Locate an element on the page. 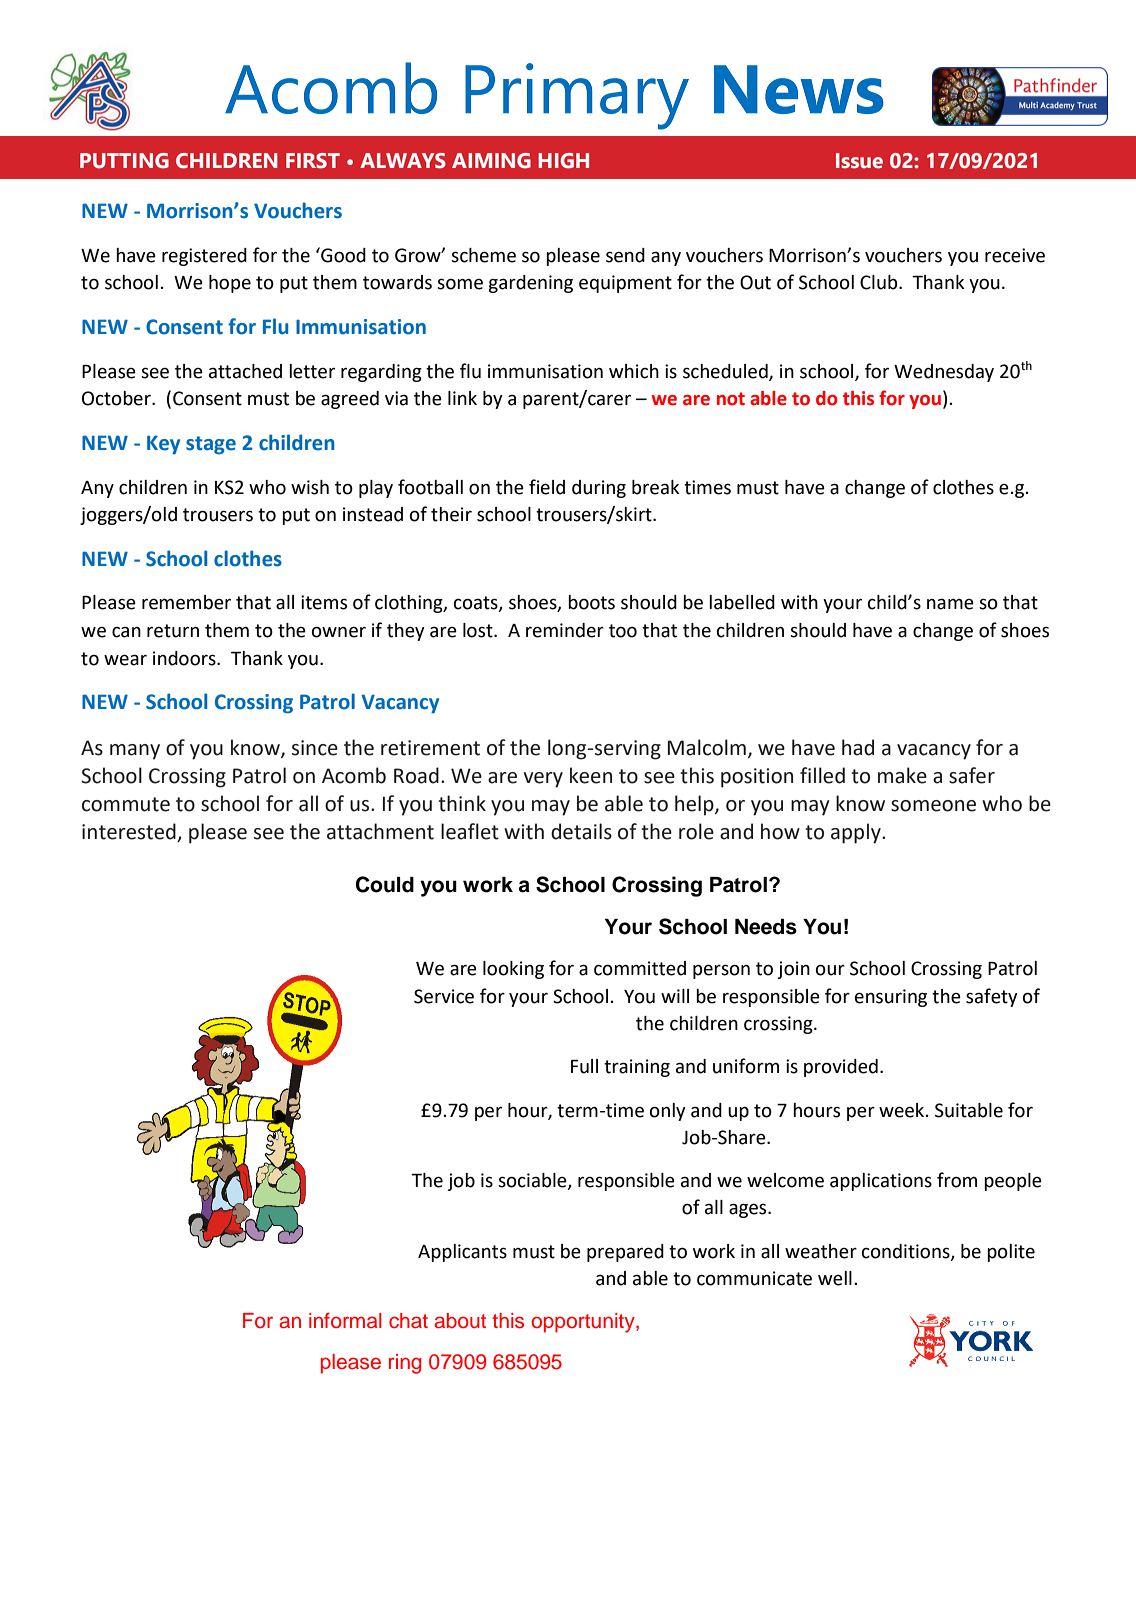 Image resolution: width=1136 pixels, height=1606 pixels. Primary is located at coordinates (577, 96).
